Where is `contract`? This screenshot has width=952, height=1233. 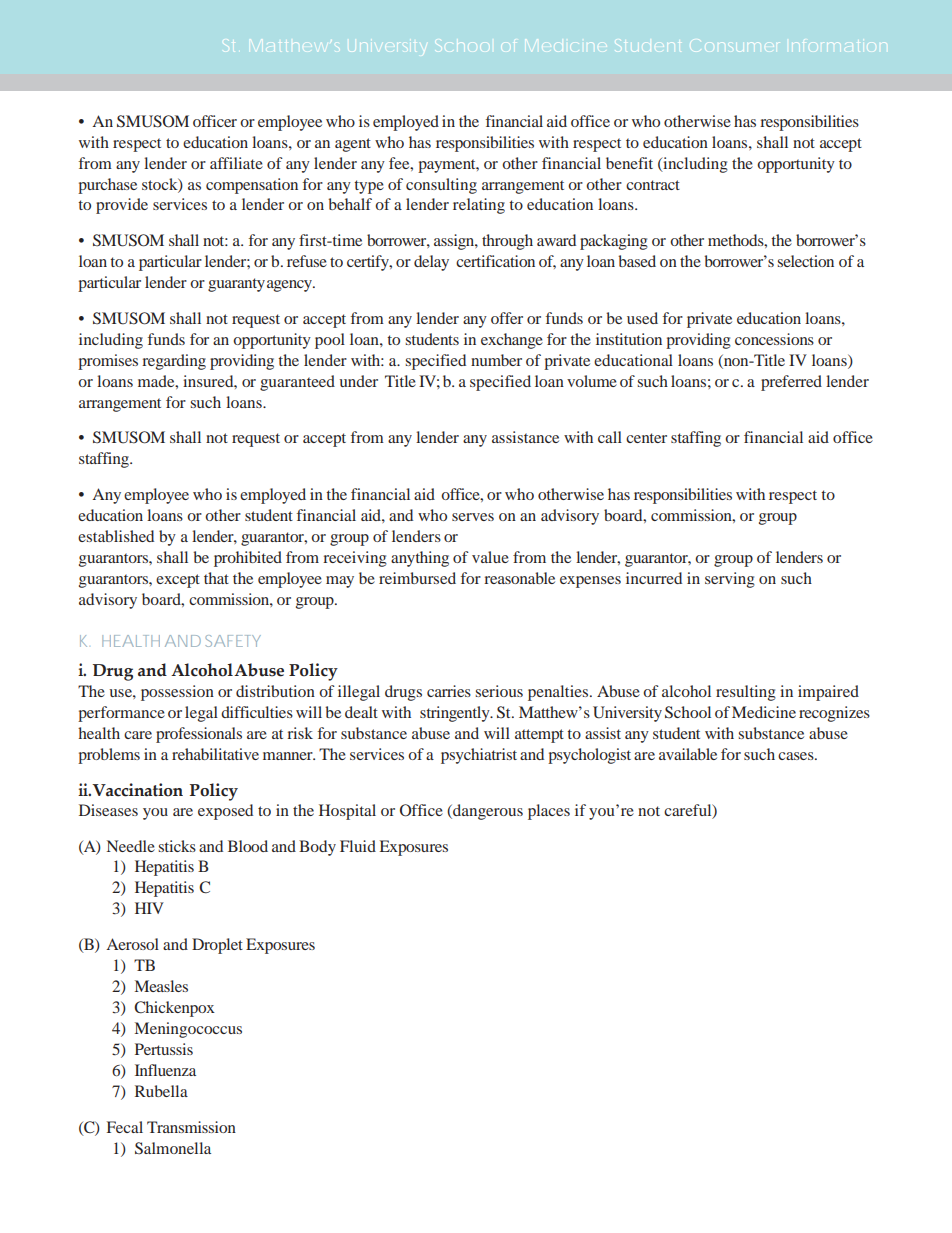
contract is located at coordinates (653, 185).
